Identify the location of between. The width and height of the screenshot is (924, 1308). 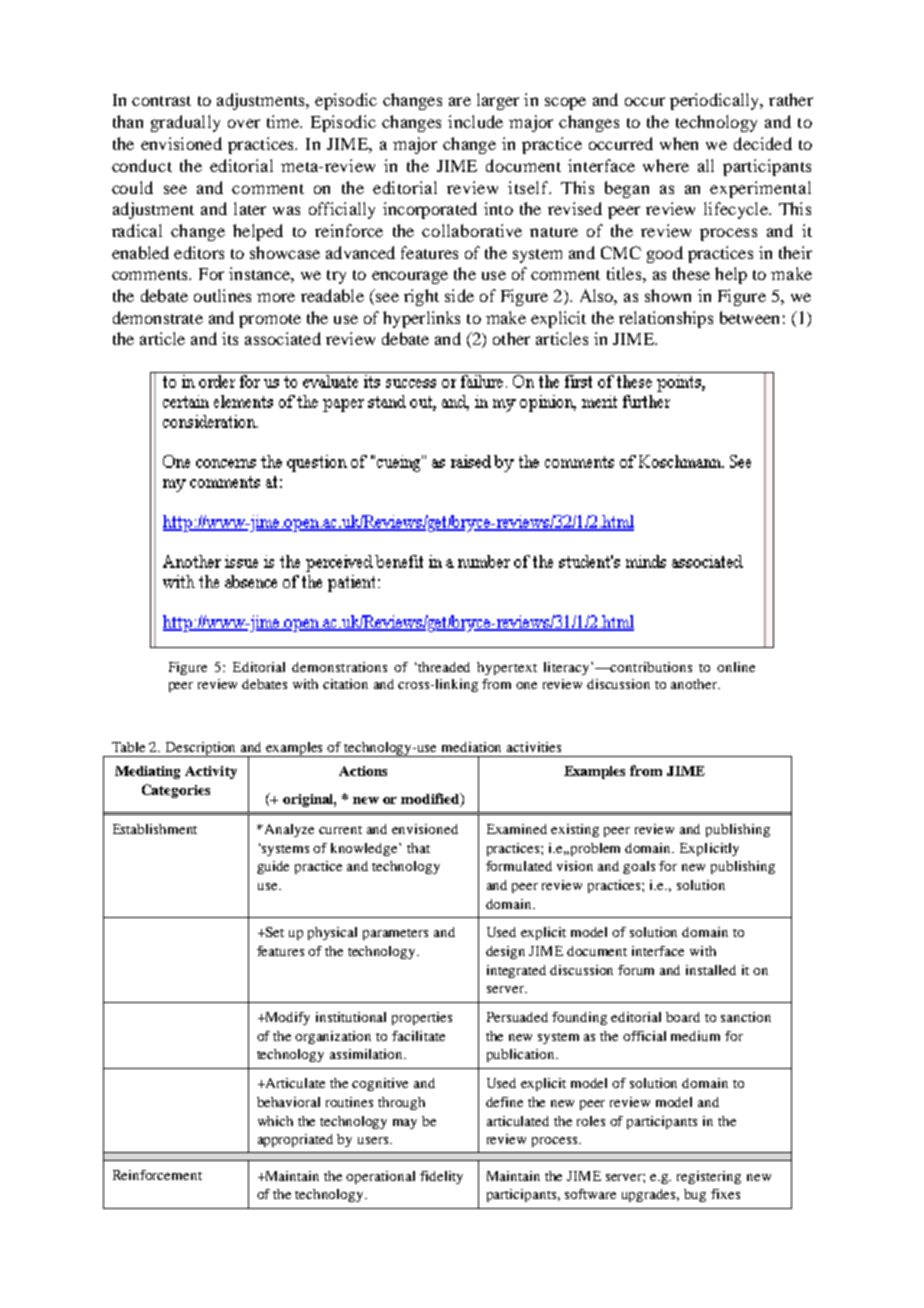
(749, 317).
